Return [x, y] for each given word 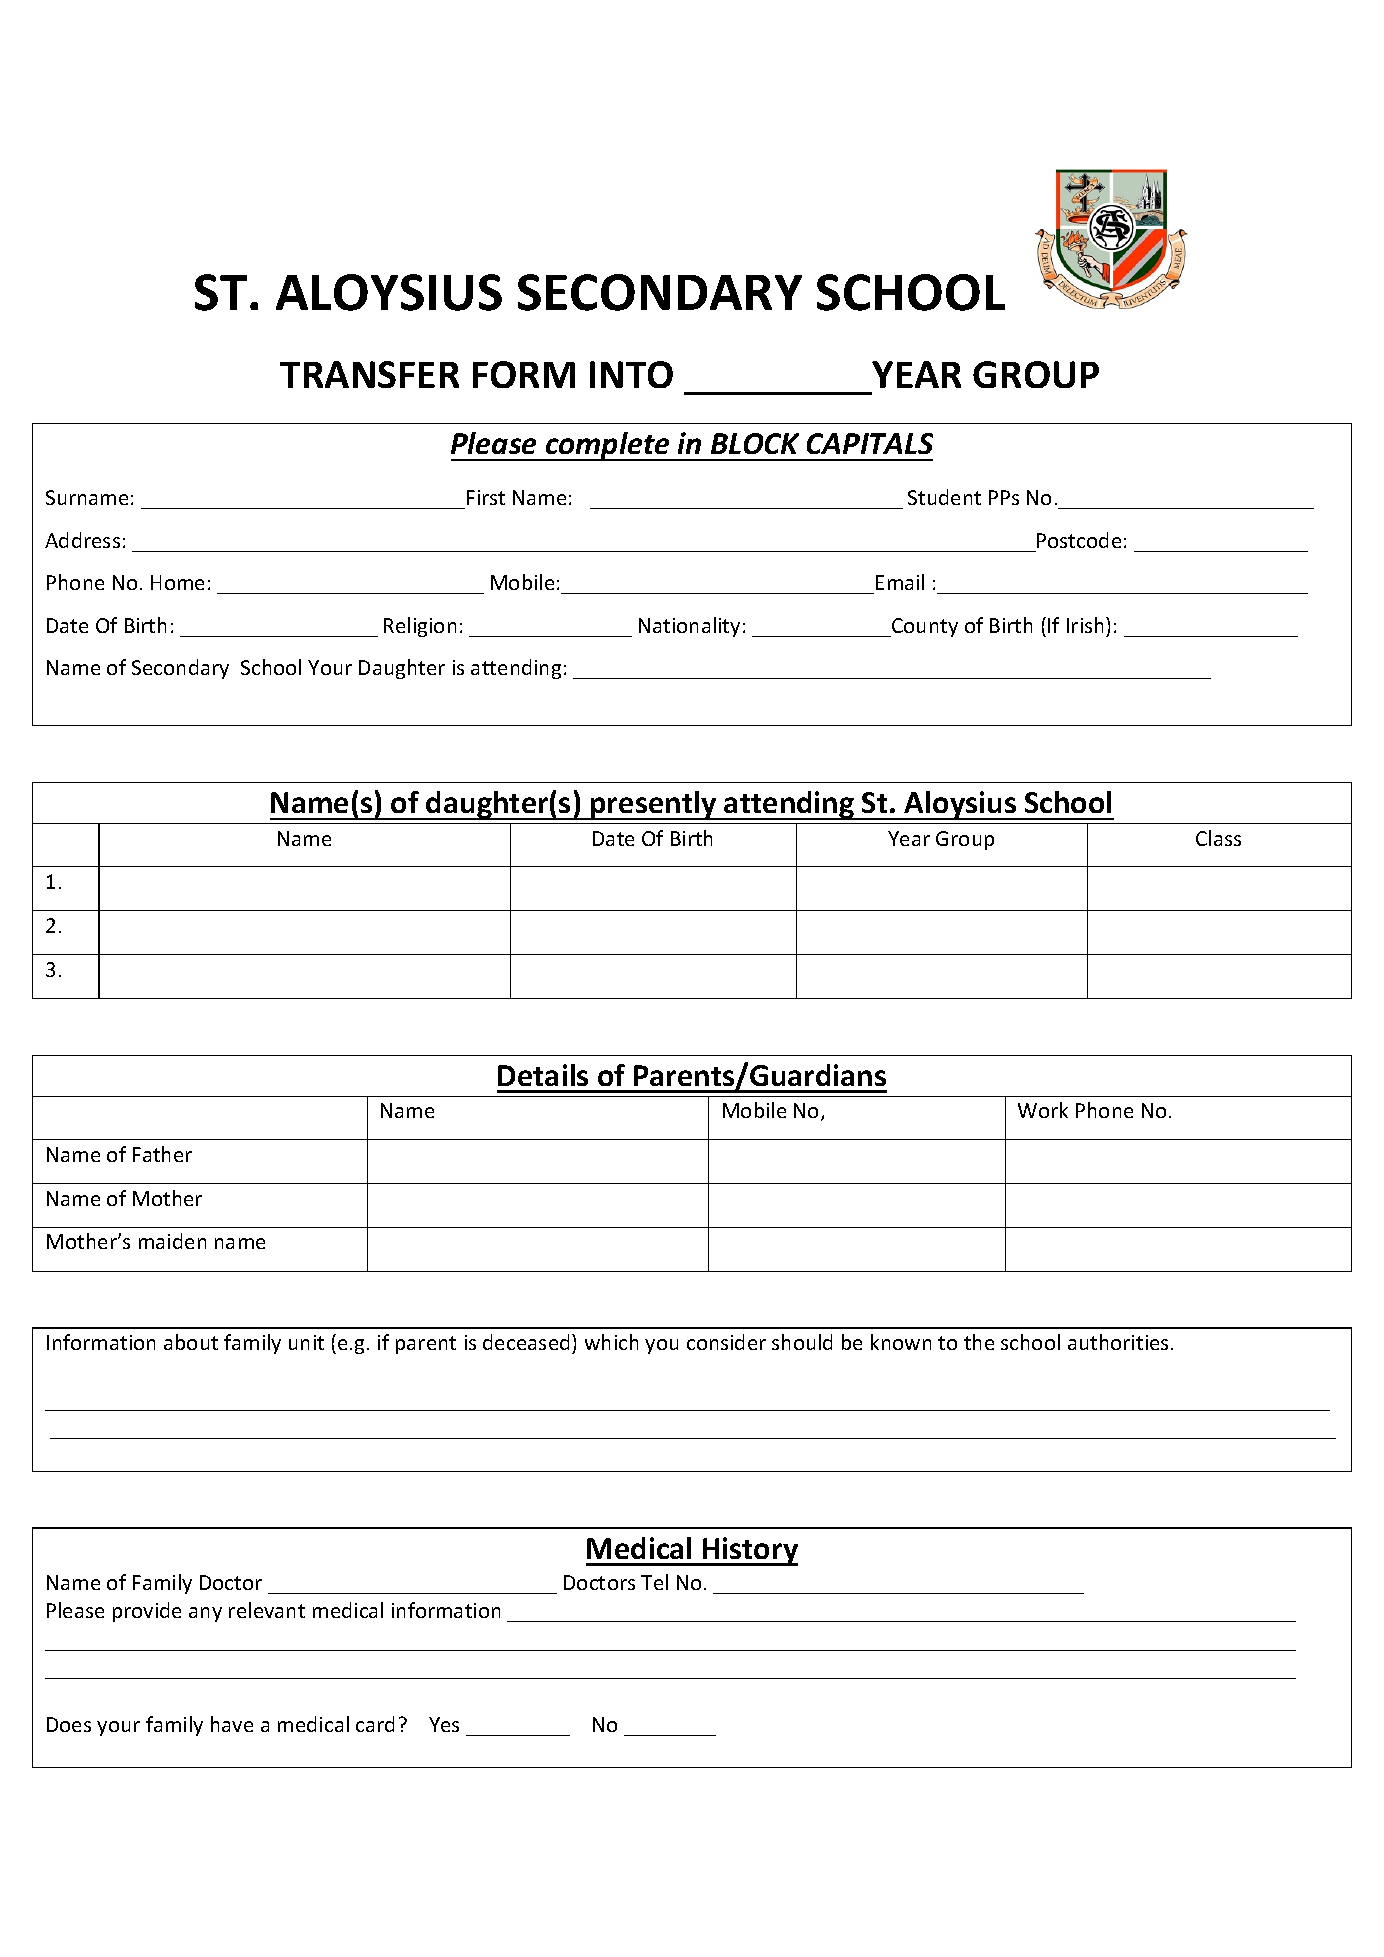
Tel [654, 1582]
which [611, 1342]
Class [1218, 838]
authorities [1118, 1342]
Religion [420, 627]
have [232, 1724]
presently [654, 805]
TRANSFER [369, 374]
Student [944, 497]
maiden [172, 1241]
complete [608, 446]
